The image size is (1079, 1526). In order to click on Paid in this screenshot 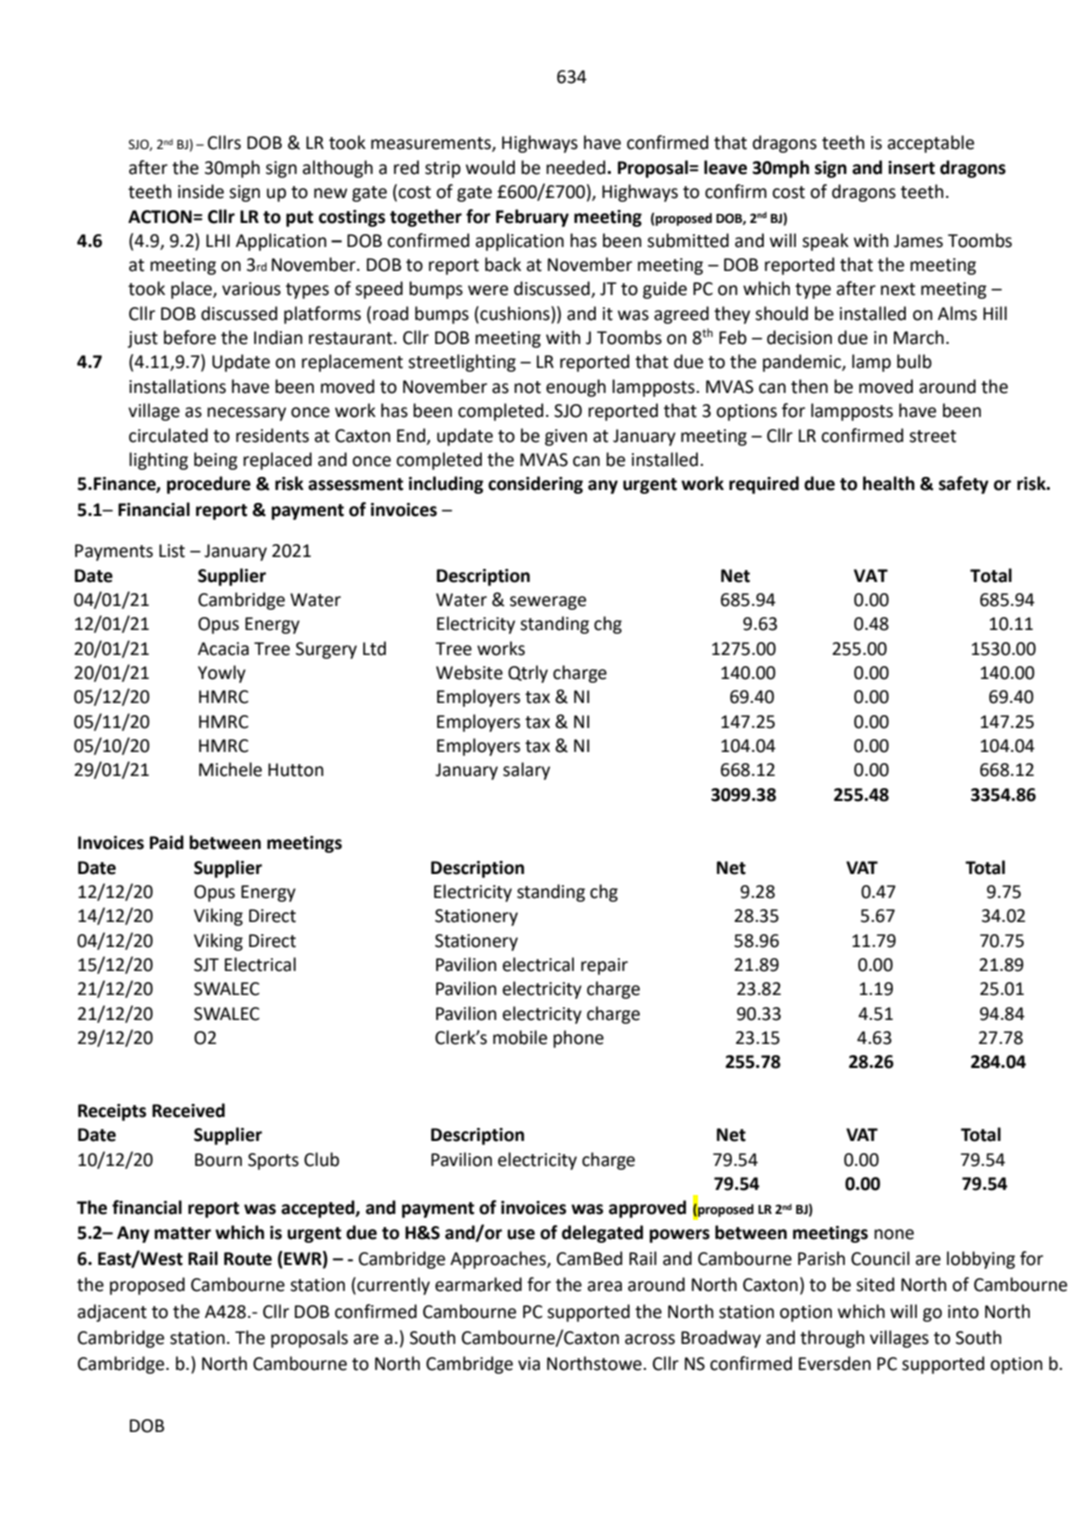, I will do `click(167, 842)`.
